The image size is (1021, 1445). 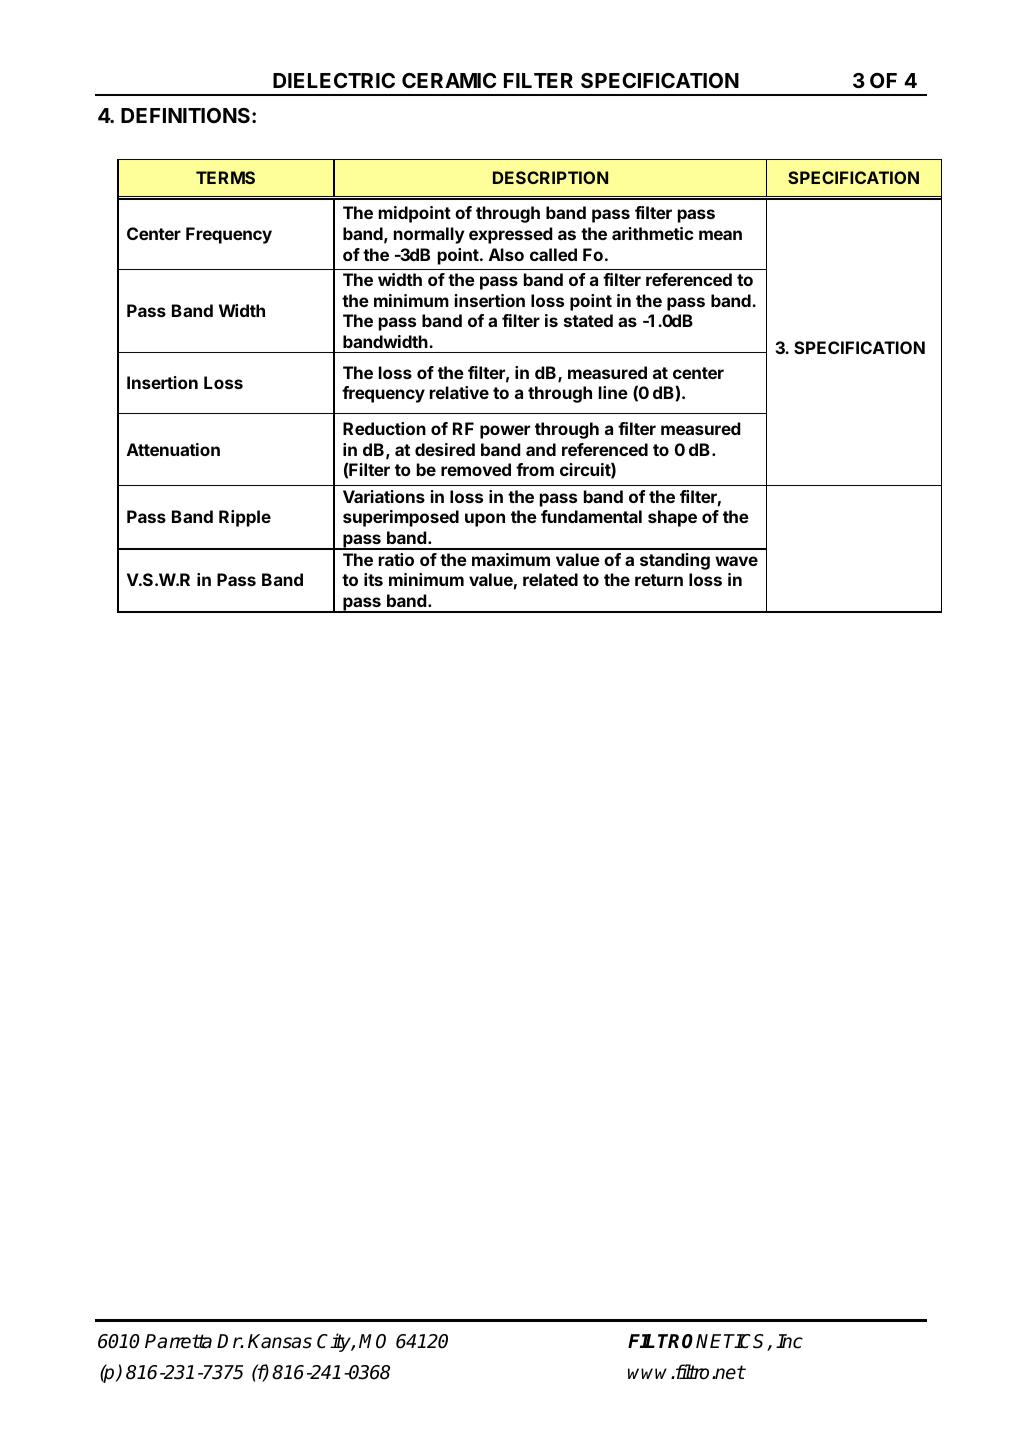 What do you see at coordinates (373, 579) in the image?
I see `its` at bounding box center [373, 579].
